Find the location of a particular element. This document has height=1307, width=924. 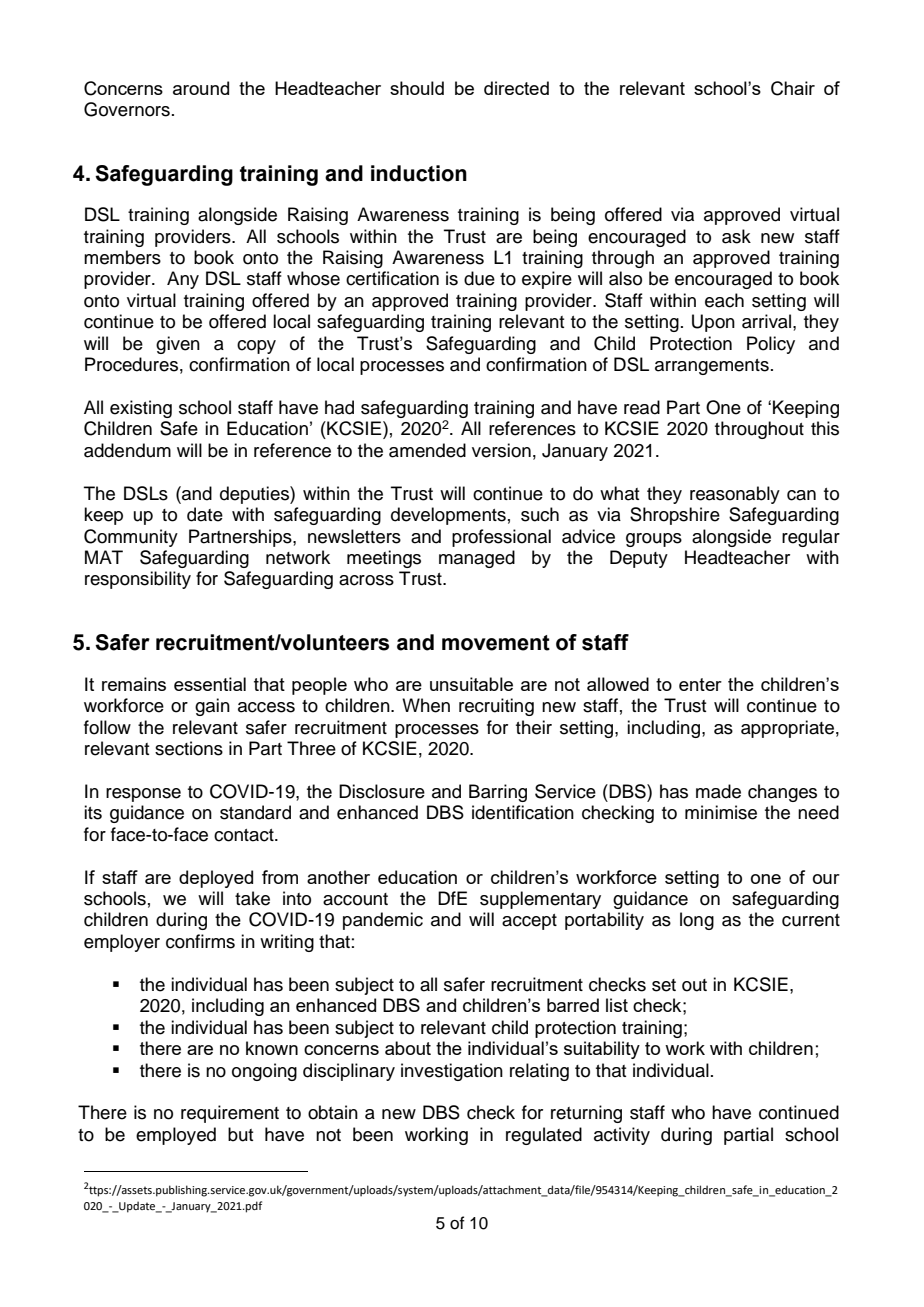

identification is located at coordinates (523, 812).
